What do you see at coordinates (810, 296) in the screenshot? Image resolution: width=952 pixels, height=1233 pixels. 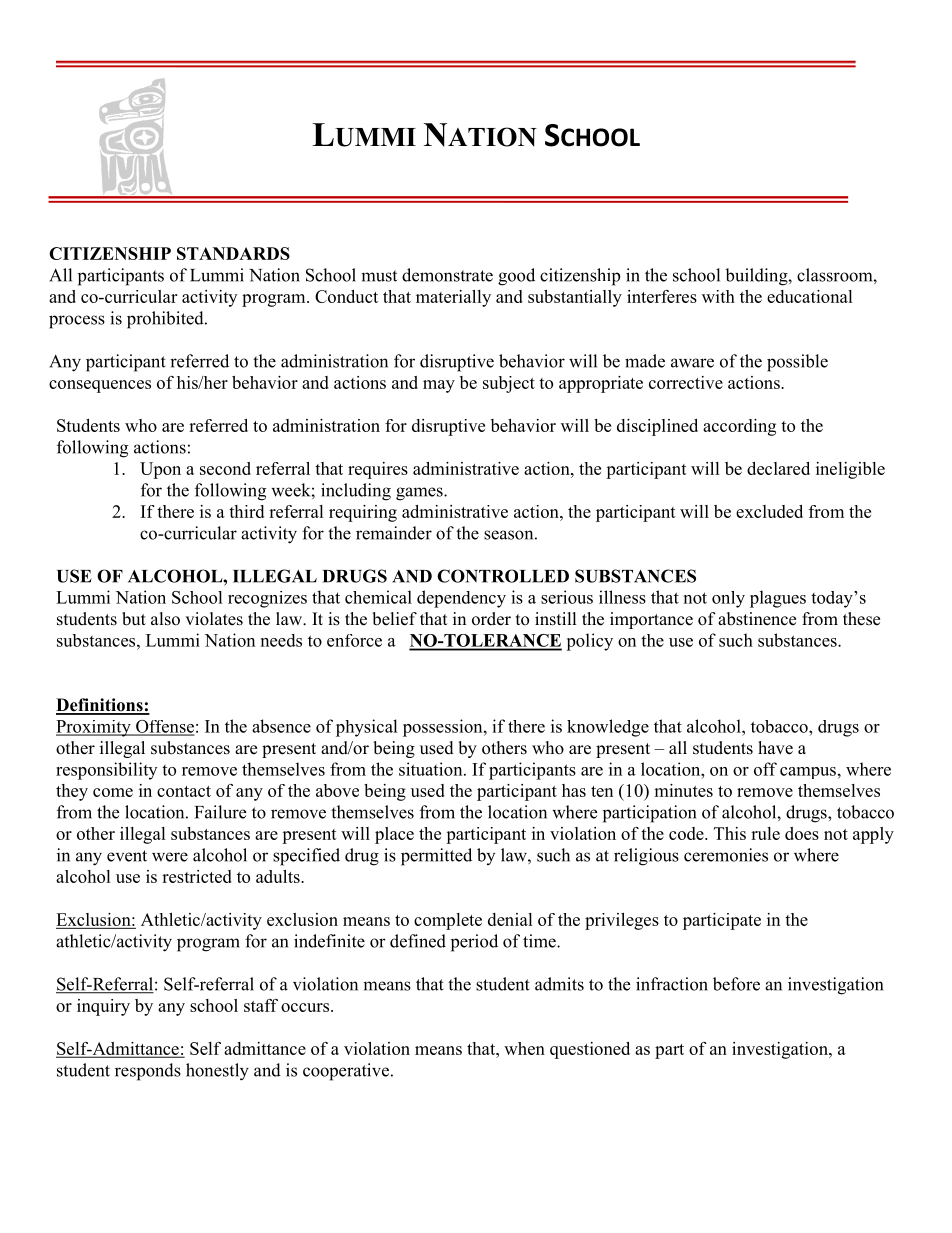 I see `educational` at bounding box center [810, 296].
